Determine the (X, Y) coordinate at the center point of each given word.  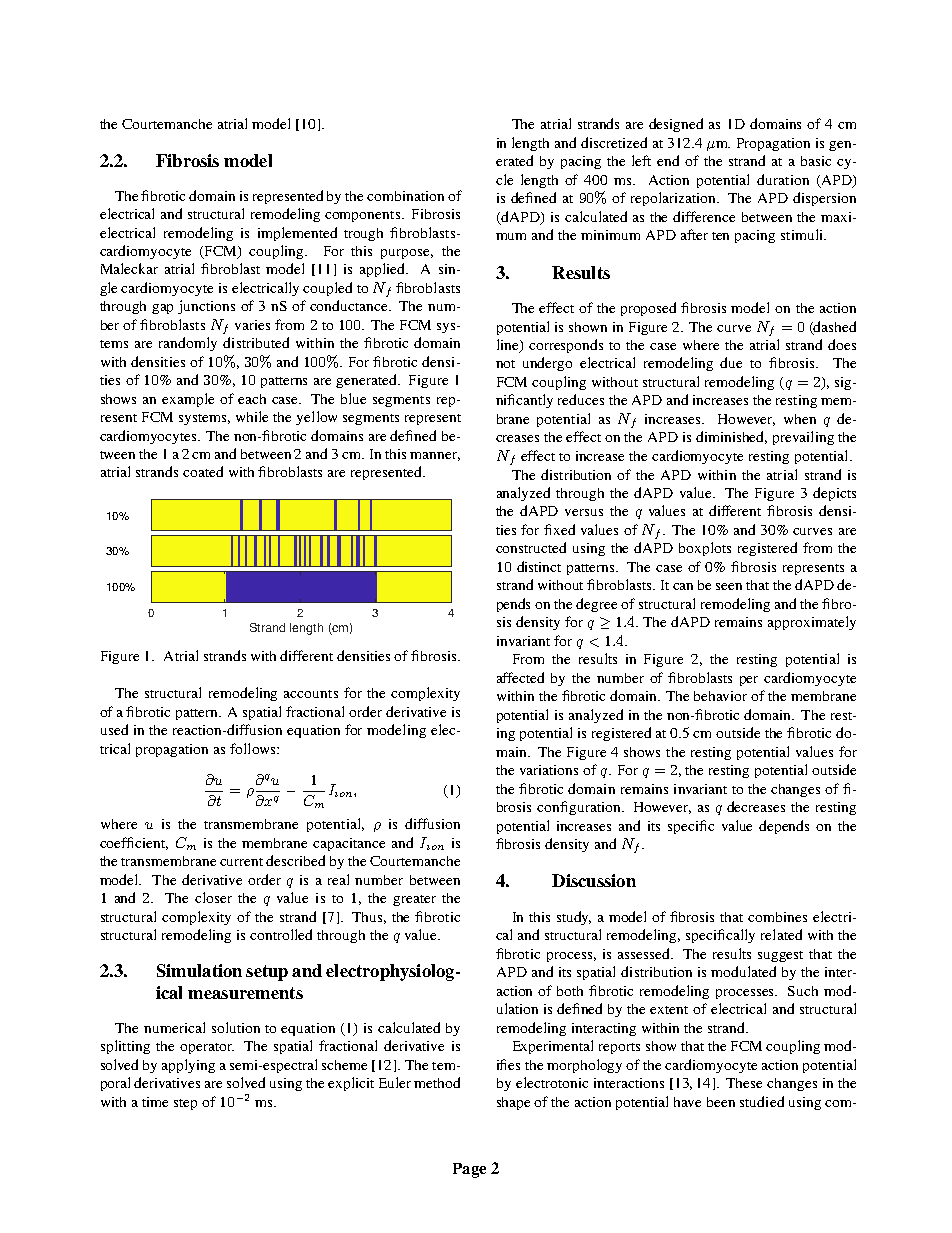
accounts (311, 694)
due (731, 362)
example (188, 400)
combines (777, 917)
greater (414, 900)
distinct (539, 566)
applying (188, 1066)
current (243, 862)
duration (783, 179)
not (505, 364)
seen (729, 586)
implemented (297, 234)
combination (405, 196)
